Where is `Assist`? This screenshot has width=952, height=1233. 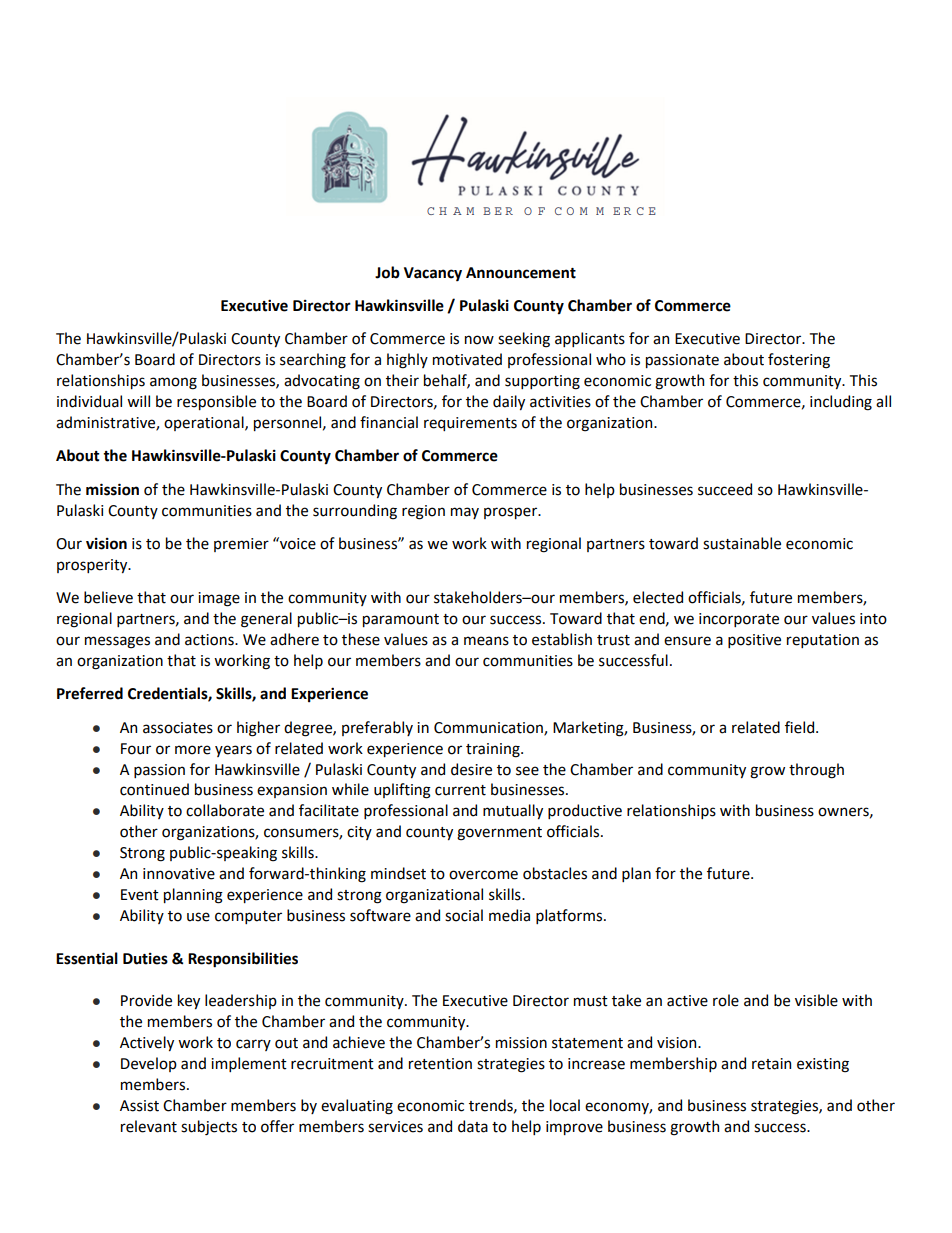 Assist is located at coordinates (139, 1106).
